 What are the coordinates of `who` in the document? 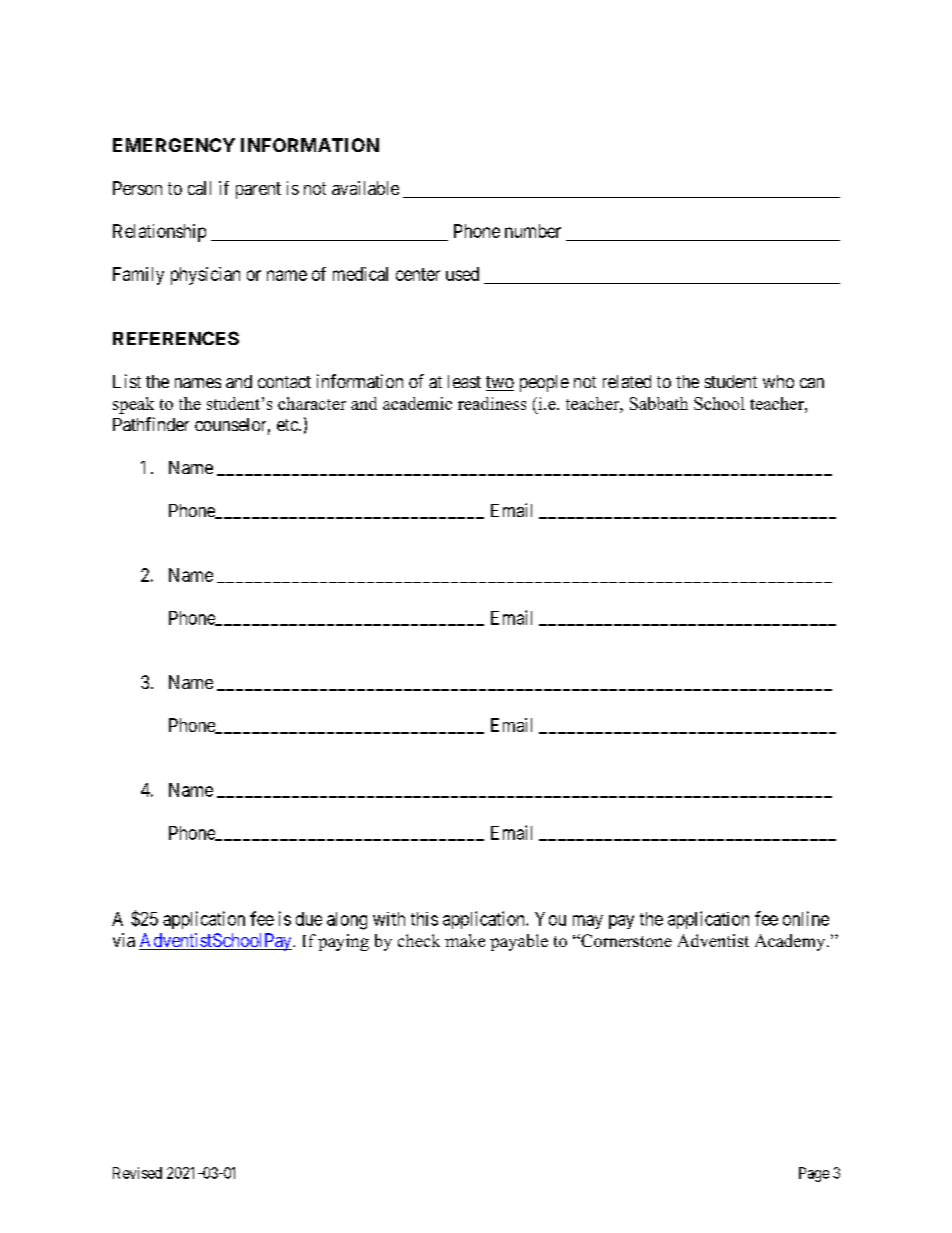 It's located at (778, 381).
